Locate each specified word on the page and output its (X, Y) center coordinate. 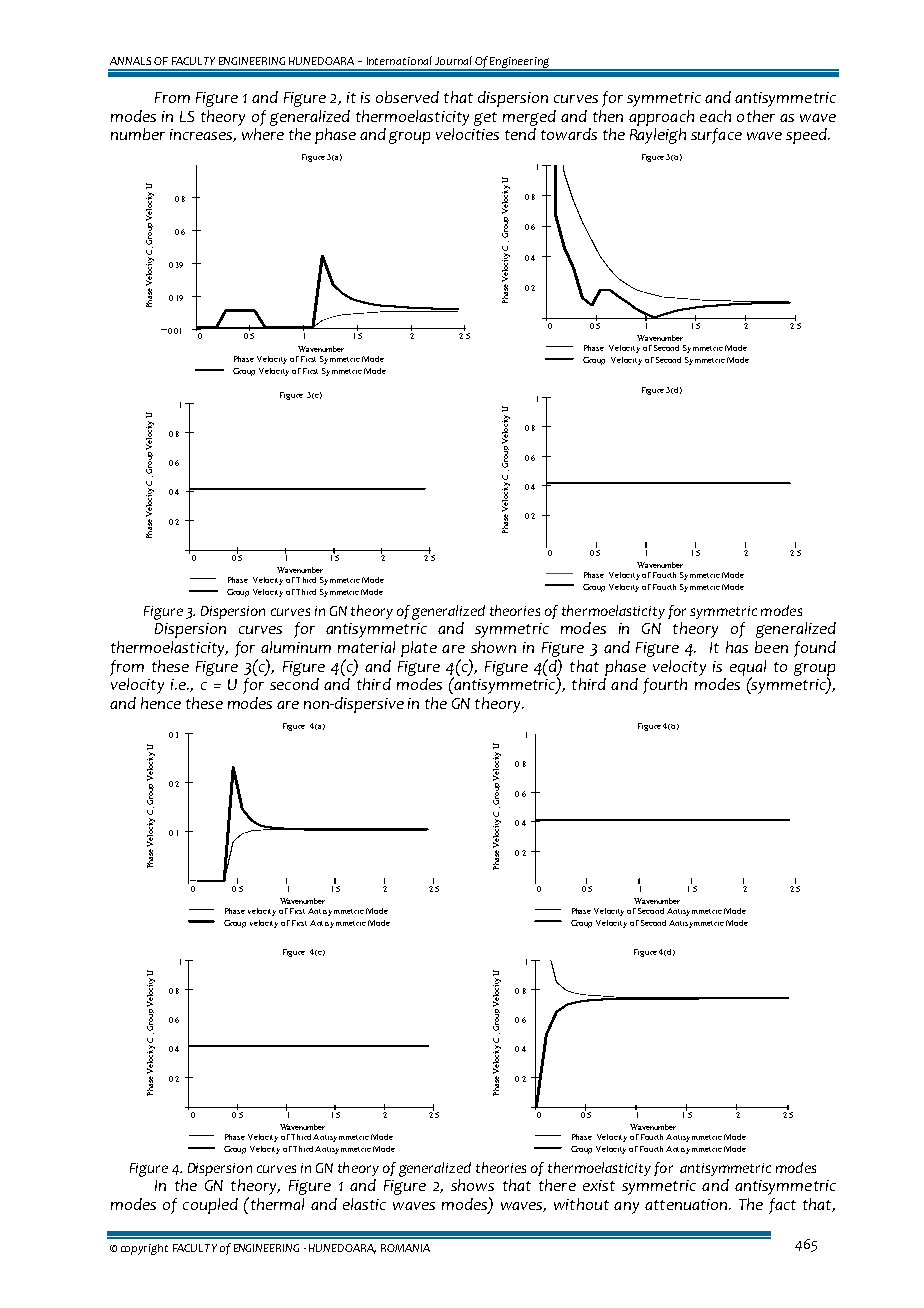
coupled (210, 1206)
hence (161, 703)
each (715, 116)
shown (493, 647)
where (263, 134)
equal (748, 669)
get (485, 119)
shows (472, 1185)
